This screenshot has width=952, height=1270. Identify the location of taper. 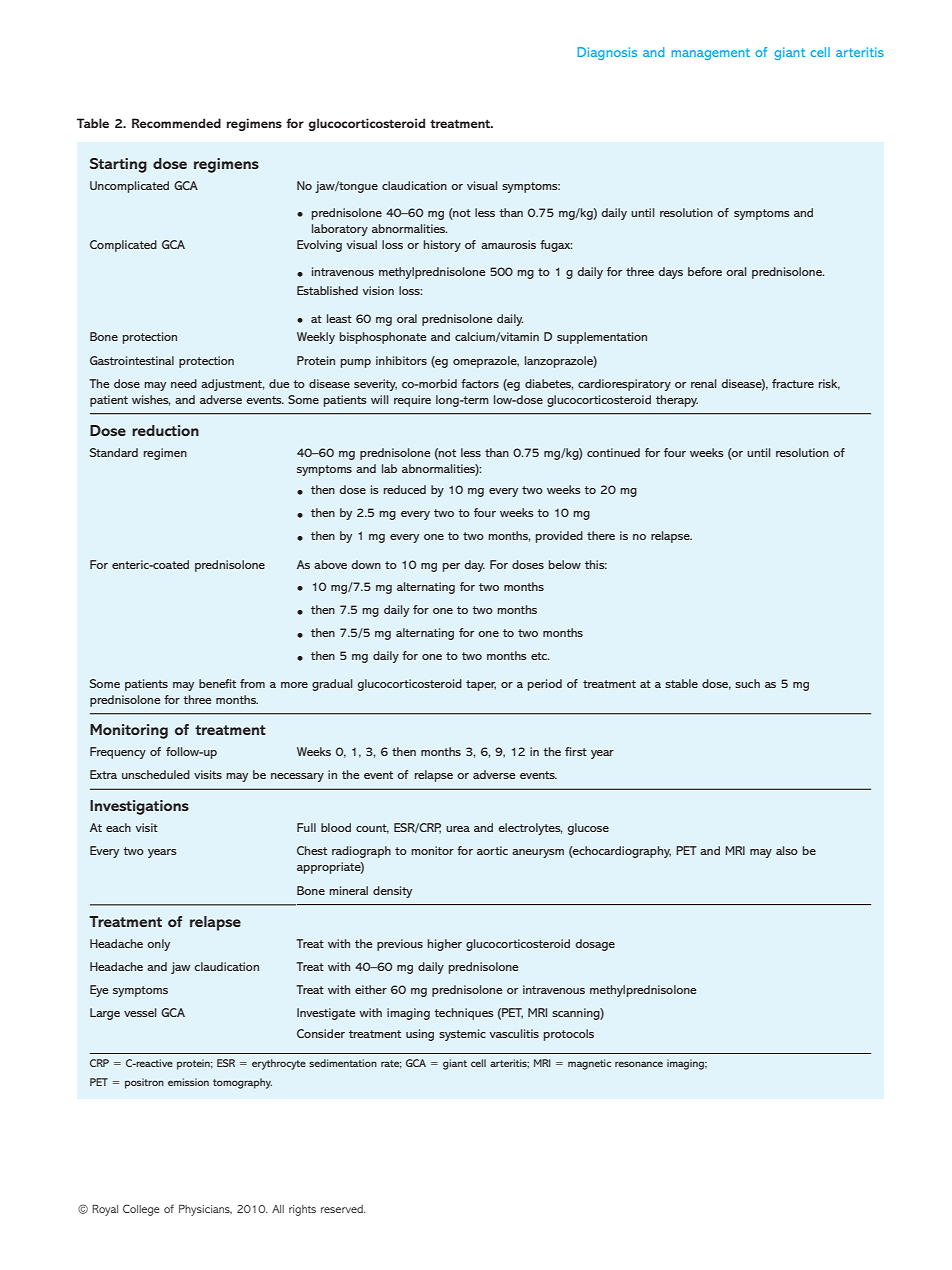
(481, 685).
